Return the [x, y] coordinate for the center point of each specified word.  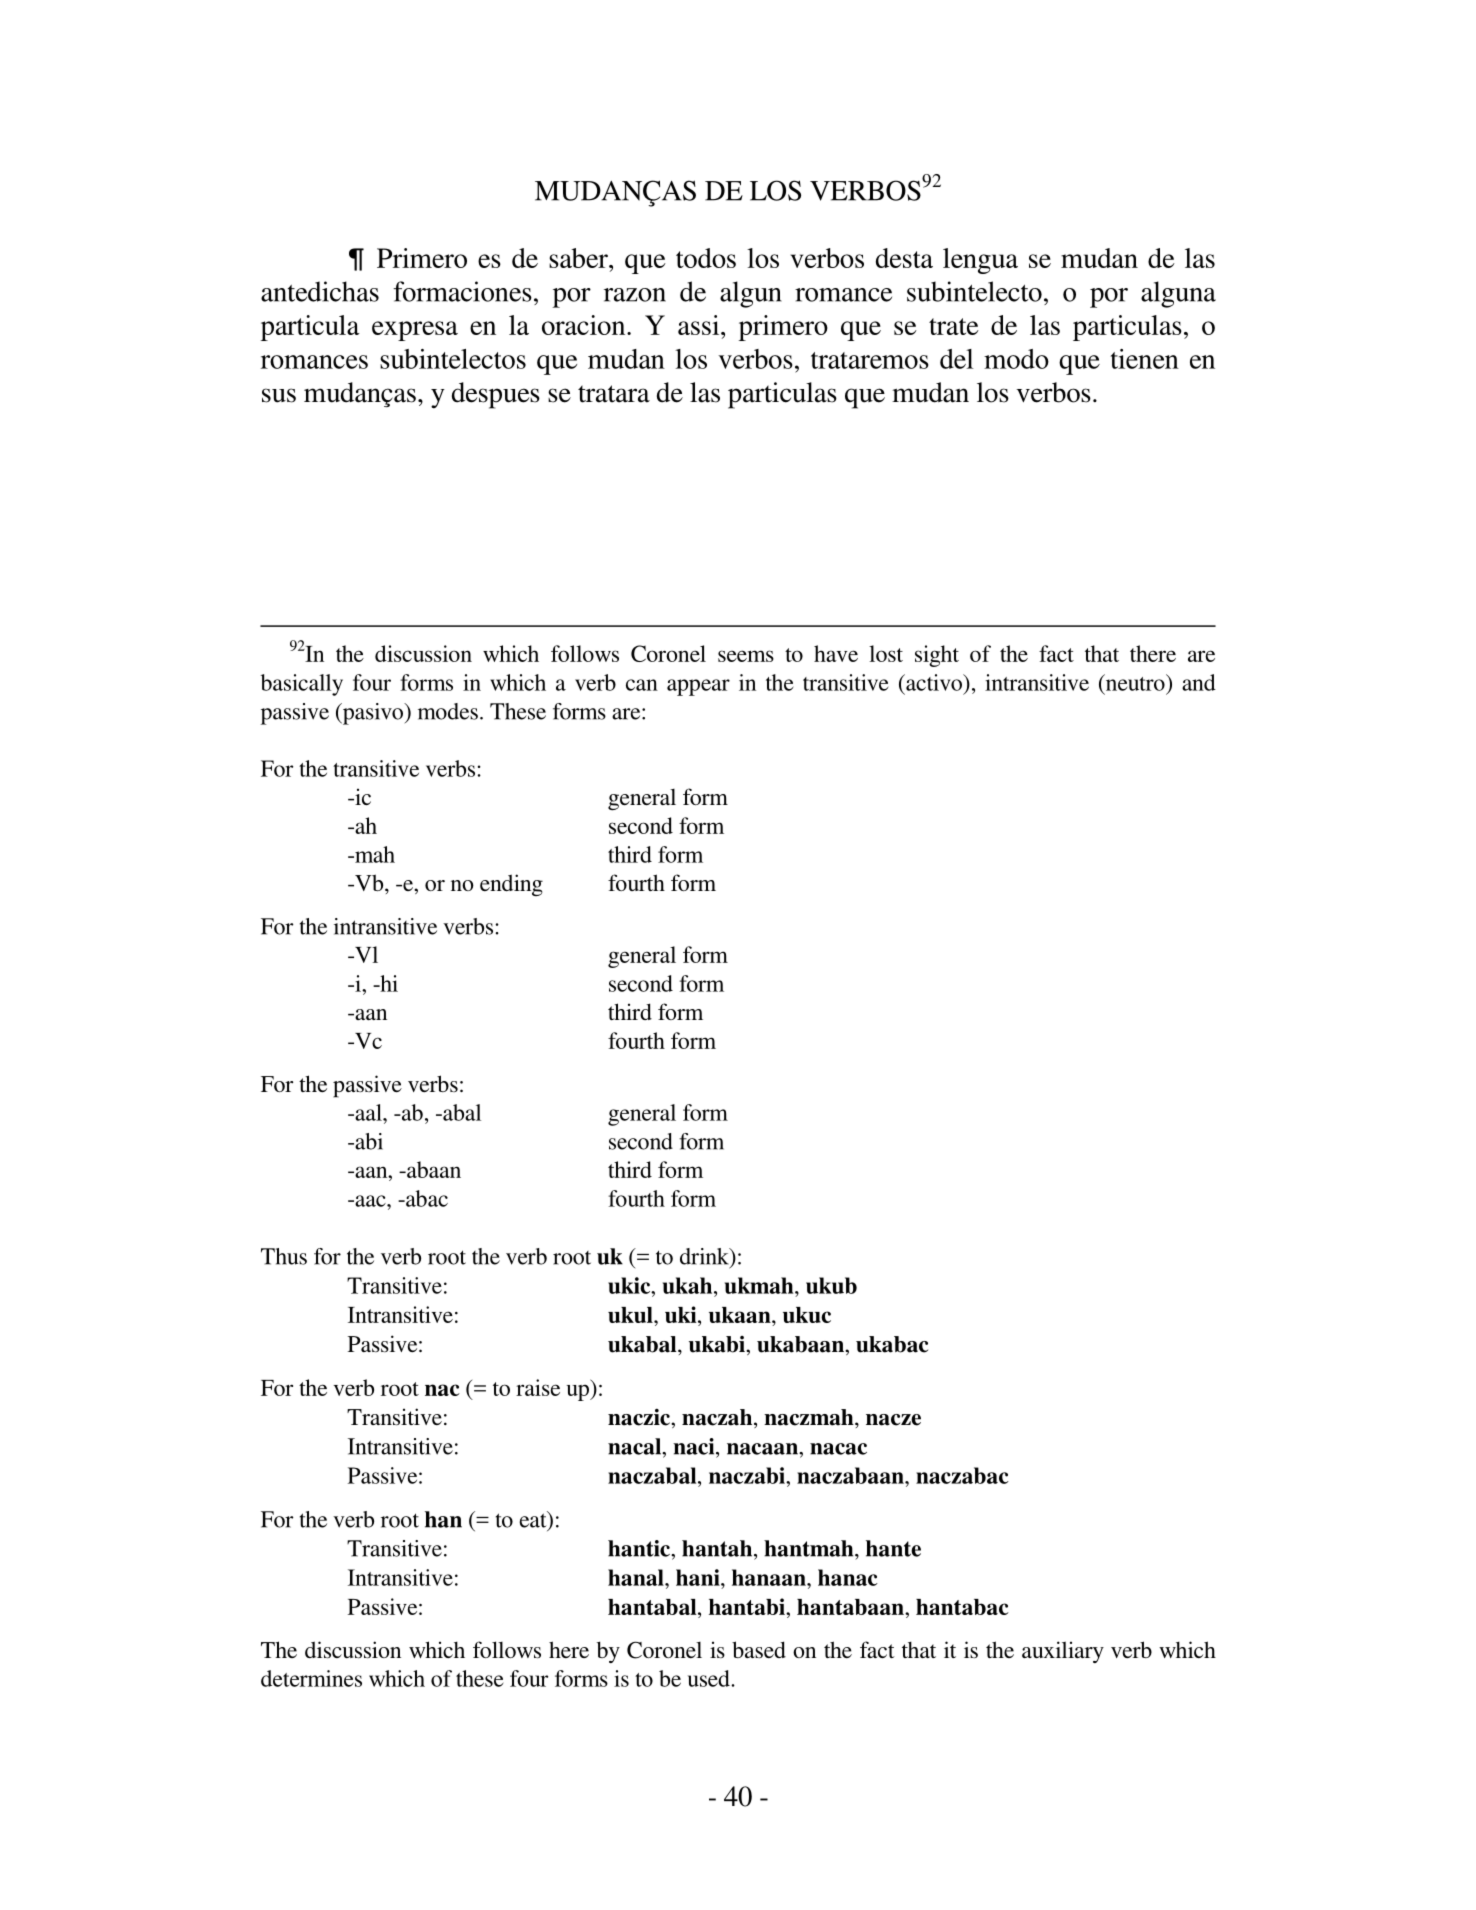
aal [368, 1112]
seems [746, 656]
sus [279, 395]
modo [1016, 359]
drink [705, 1256]
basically [302, 685]
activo [934, 682]
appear [698, 687]
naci [695, 1446]
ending [511, 885]
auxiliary [1063, 1652]
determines [311, 1678]
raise [538, 1387]
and [1199, 682]
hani [699, 1577]
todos [706, 258]
